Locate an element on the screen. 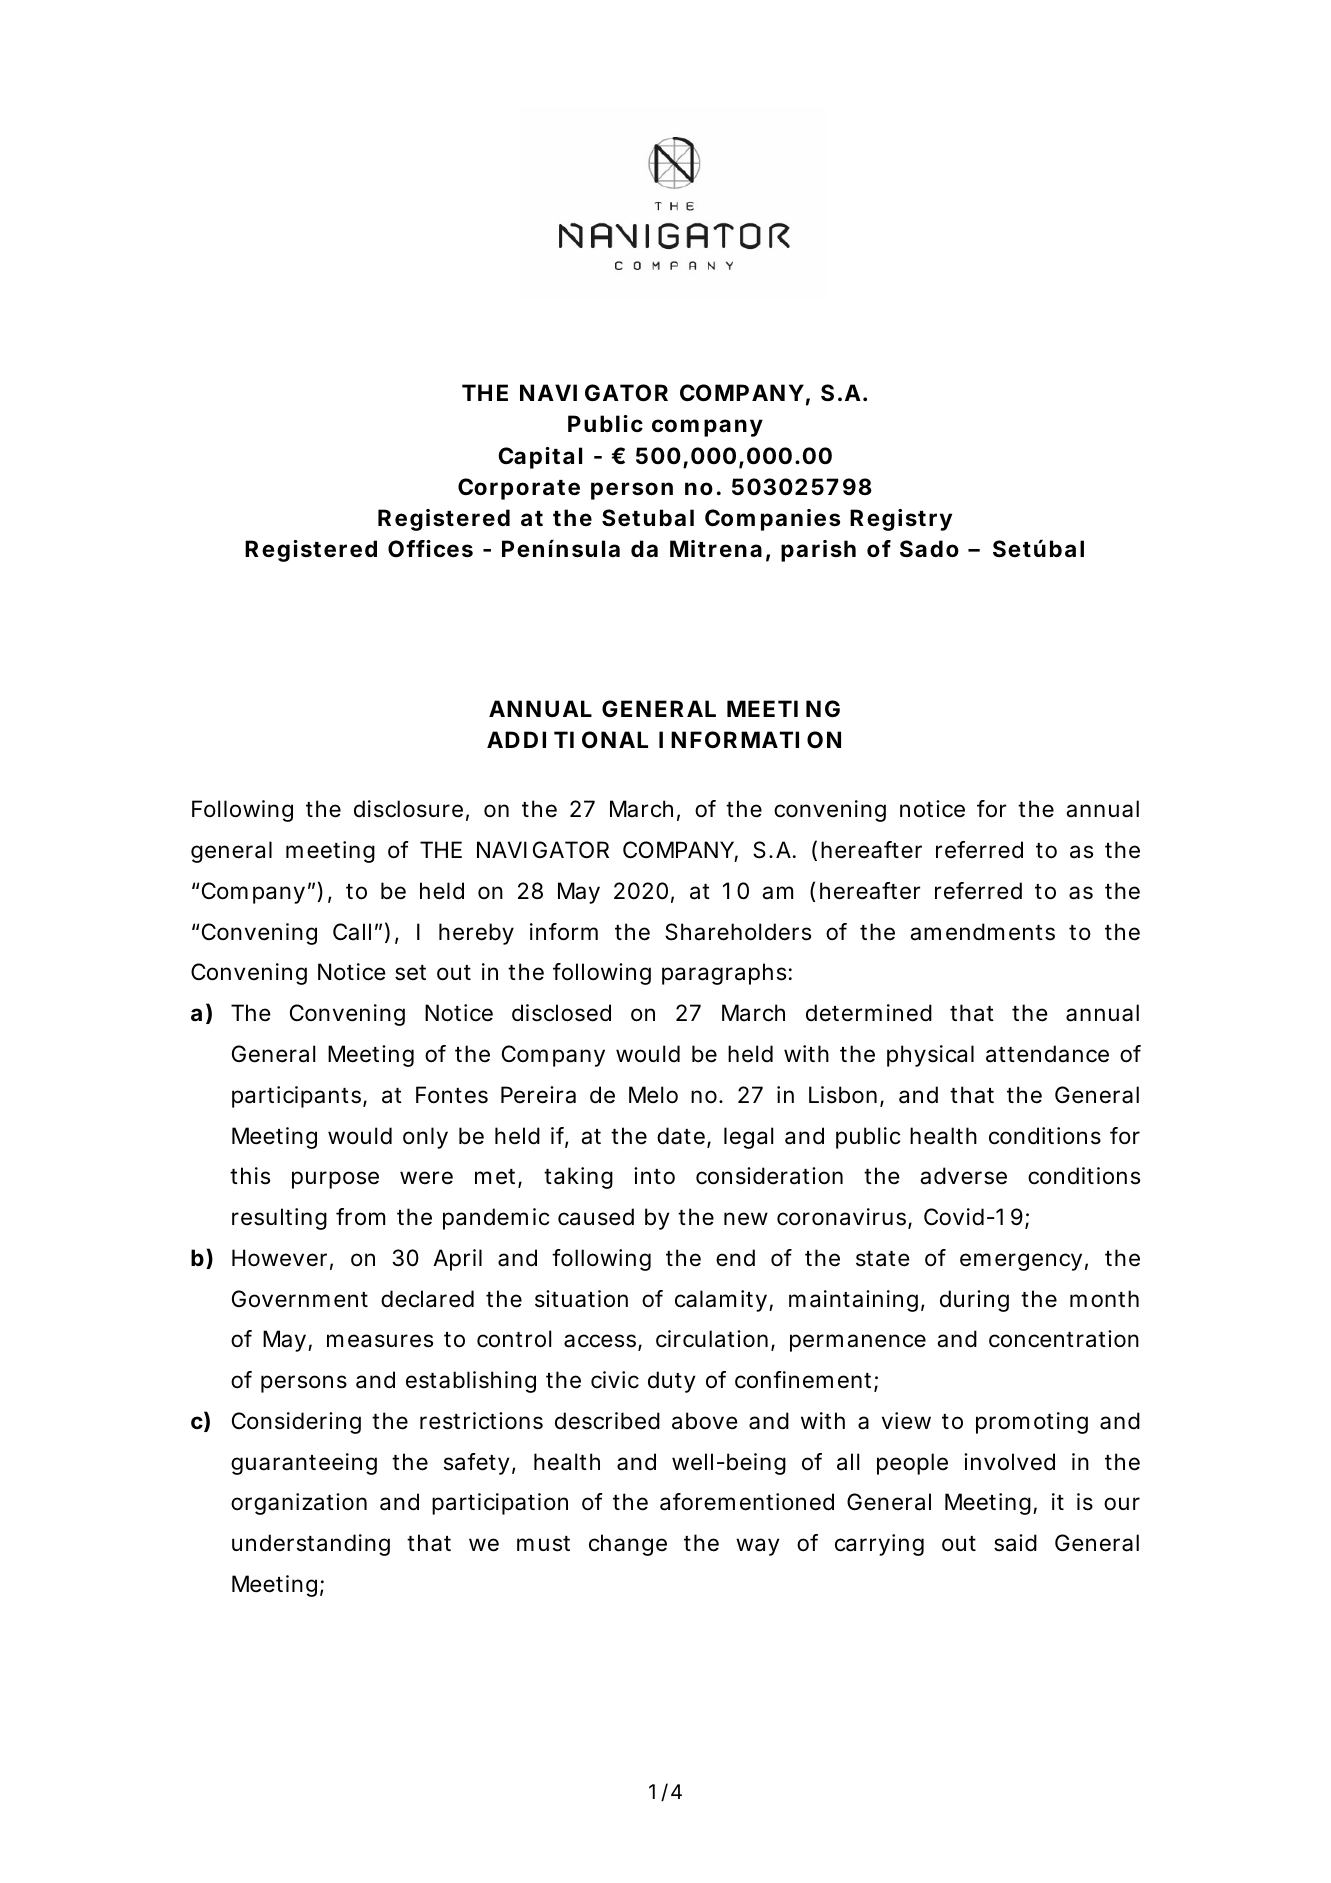 The image size is (1331, 1883). aforementioned is located at coordinates (747, 1502).
